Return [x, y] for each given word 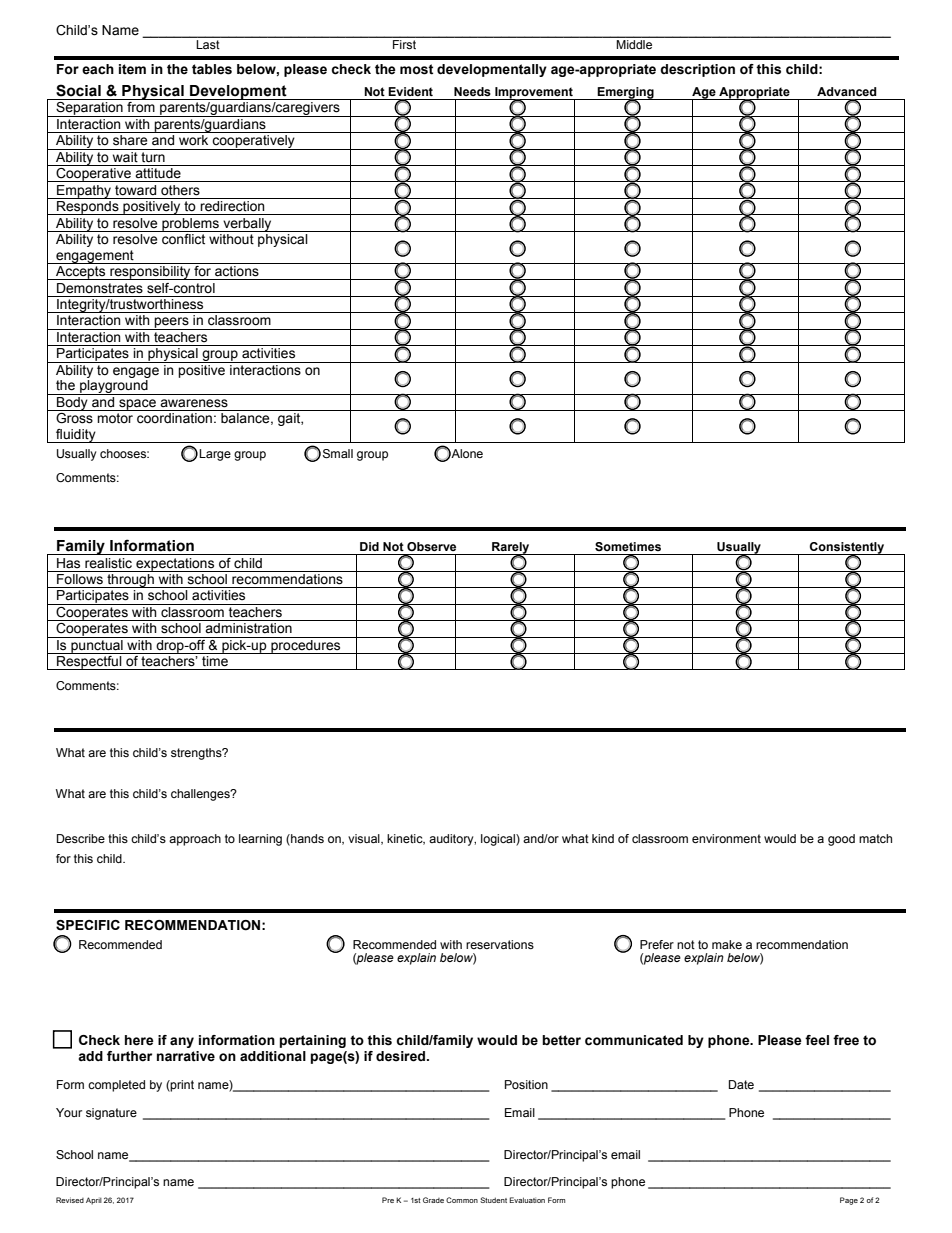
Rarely [511, 549]
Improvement [534, 94]
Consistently [847, 549]
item [132, 69]
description [697, 70]
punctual [97, 645]
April [94, 1201]
